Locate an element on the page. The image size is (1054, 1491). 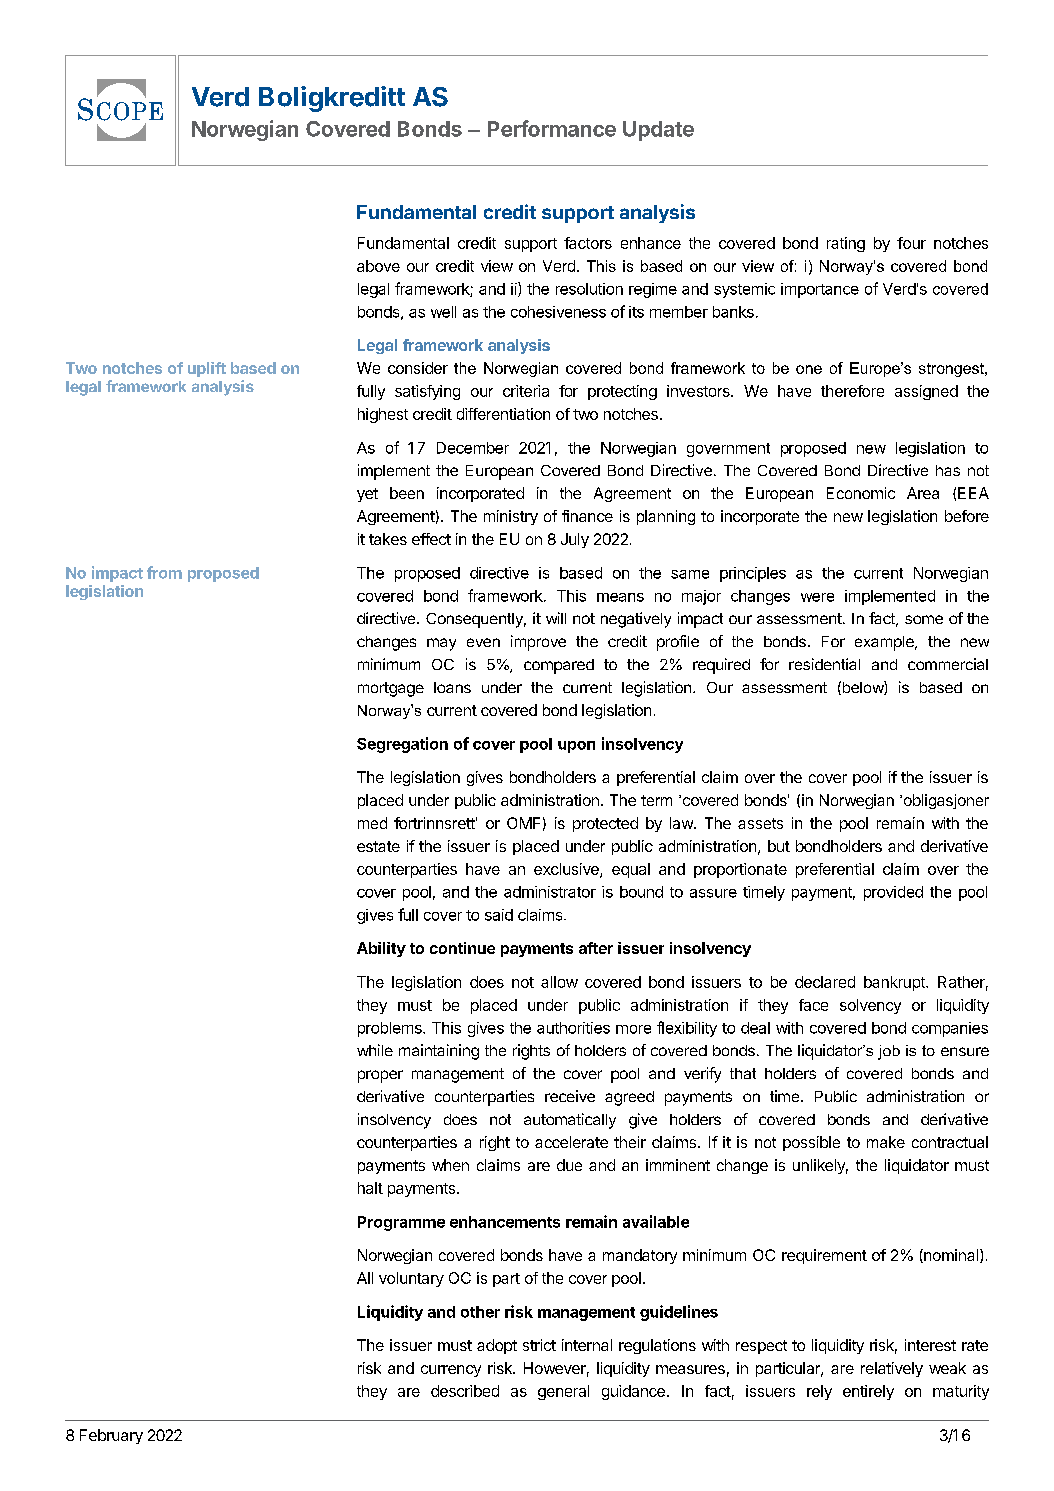
above is located at coordinates (378, 266).
